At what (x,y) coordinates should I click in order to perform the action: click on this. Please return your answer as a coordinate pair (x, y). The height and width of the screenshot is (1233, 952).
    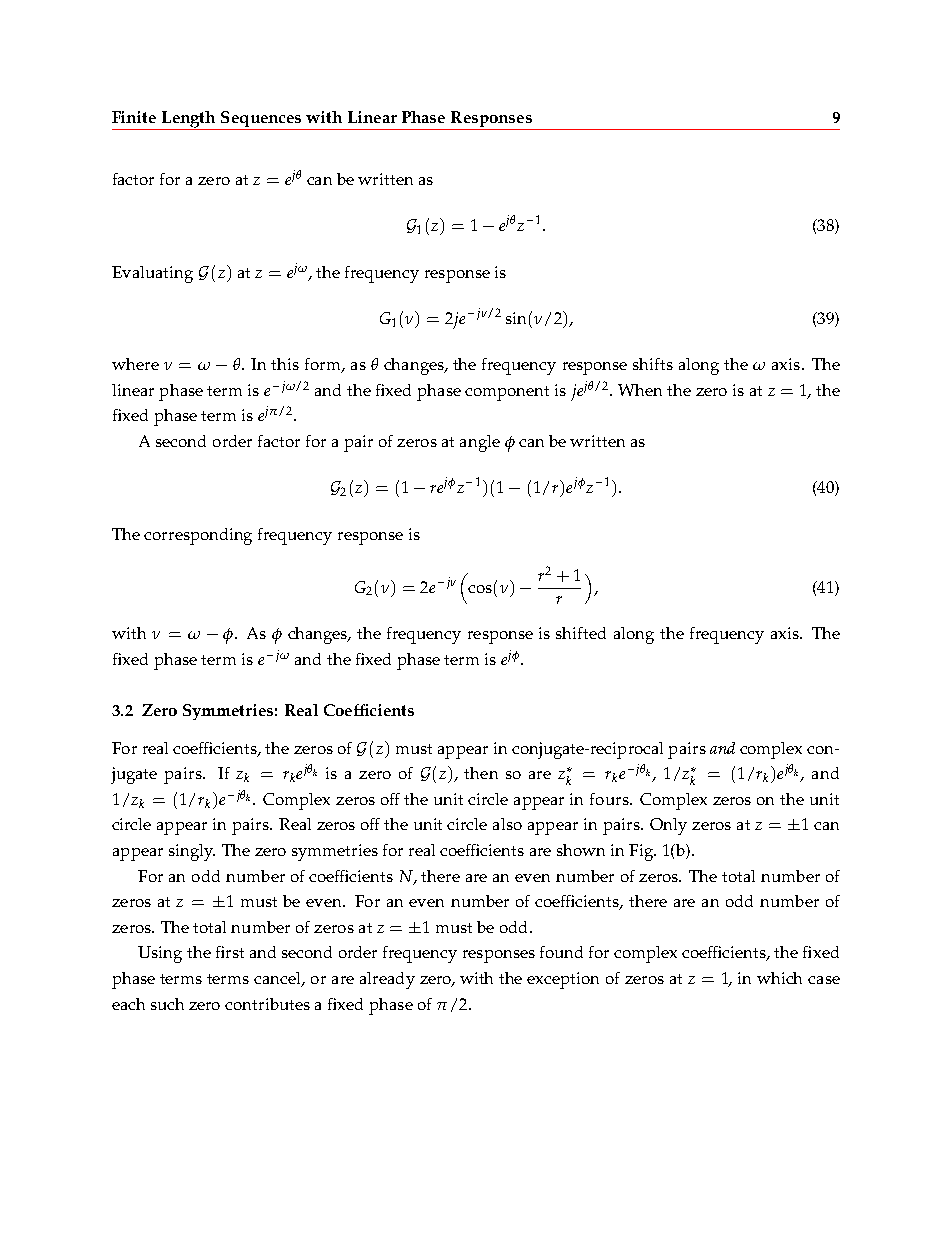
    Looking at the image, I should click on (285, 364).
